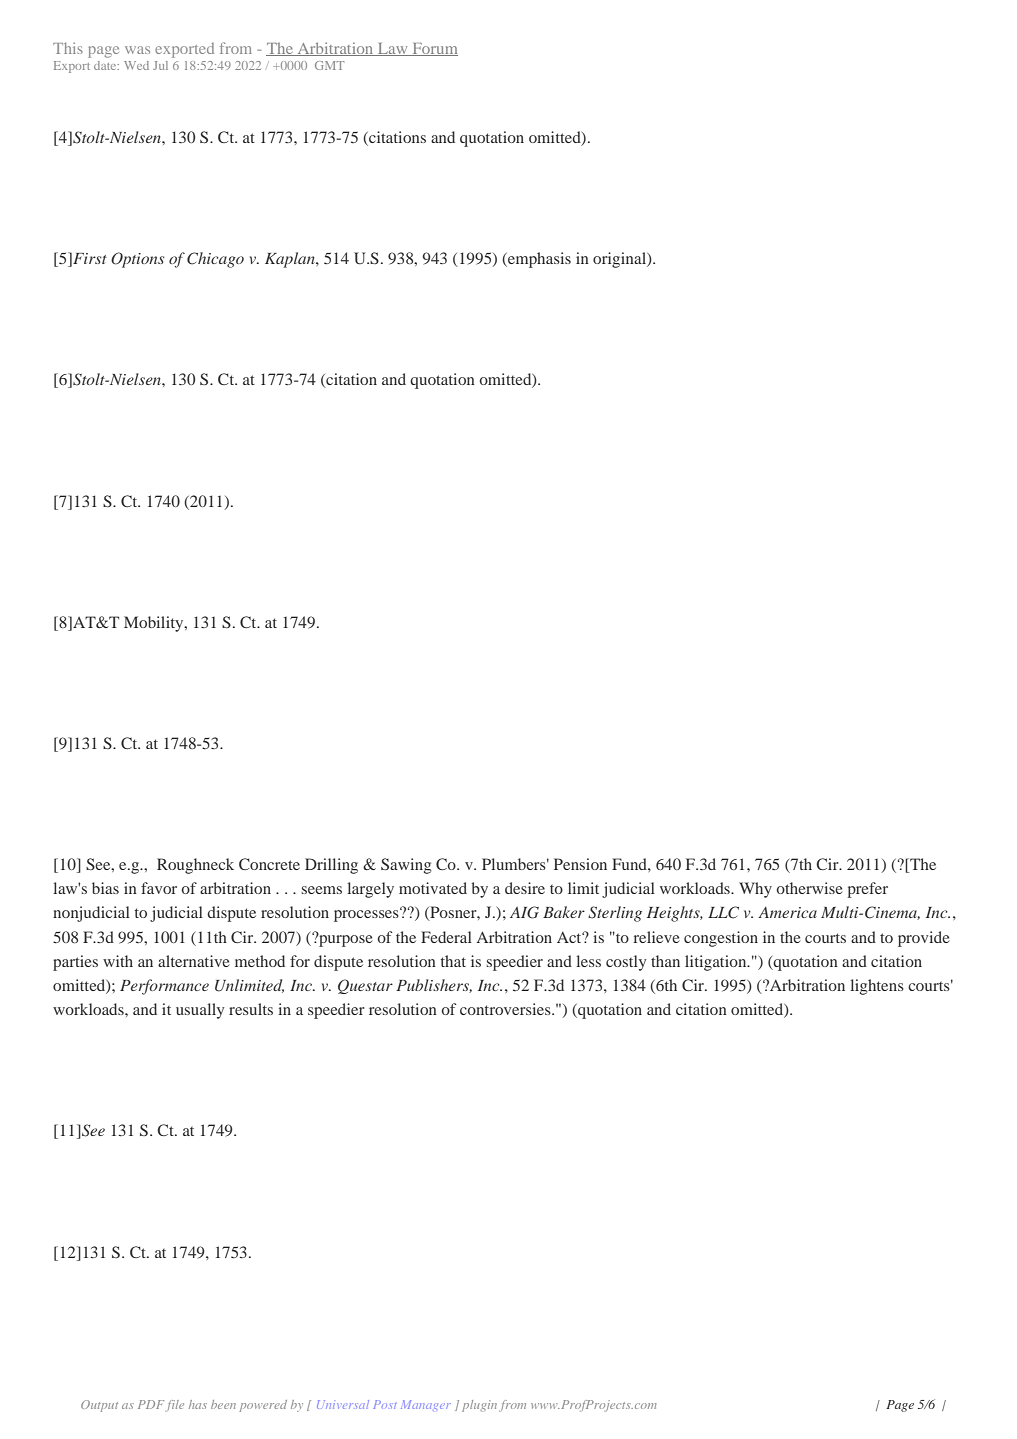 Image resolution: width=1017 pixels, height=1439 pixels. I want to click on Manager, so click(426, 1404).
